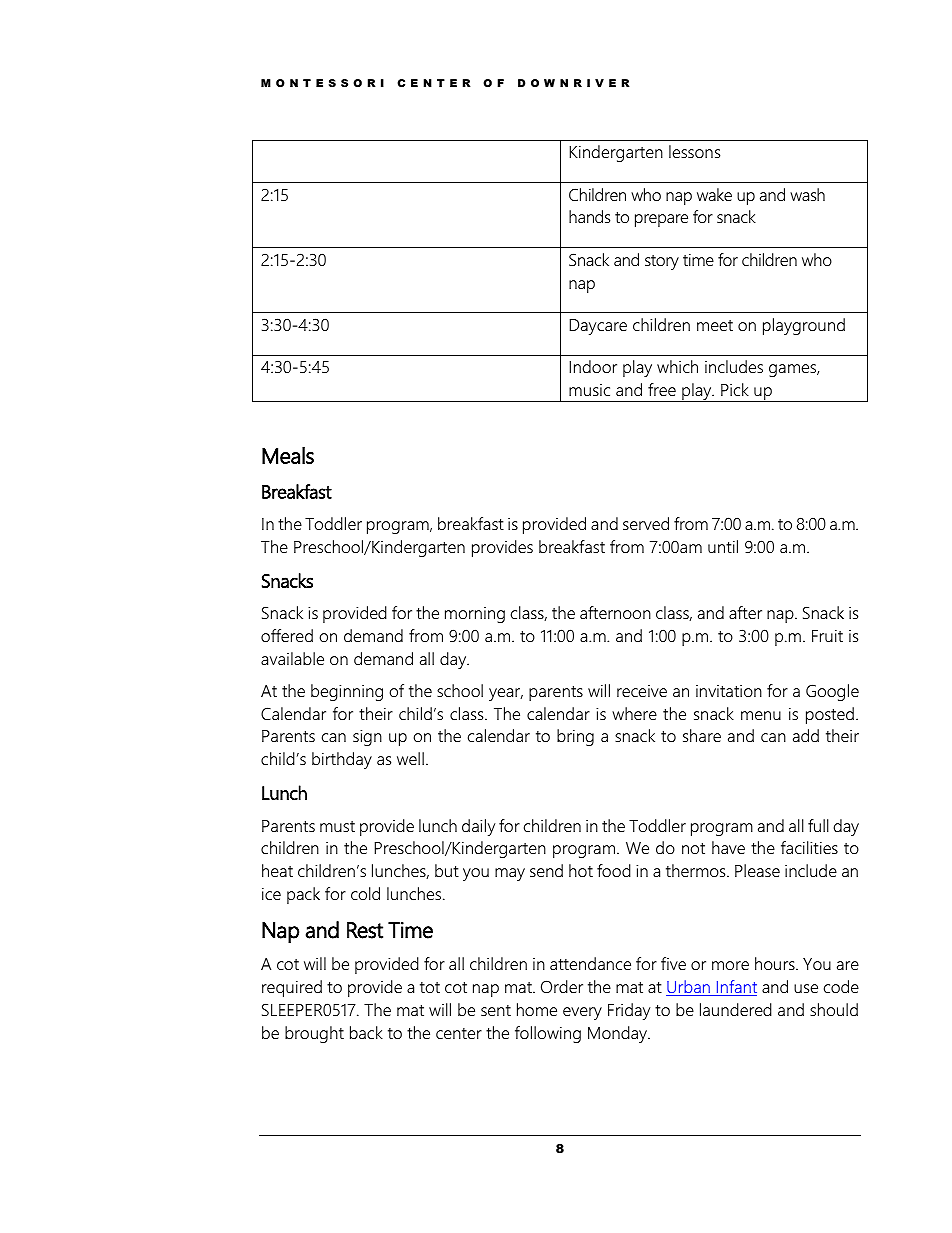  I want to click on prepare, so click(661, 220).
